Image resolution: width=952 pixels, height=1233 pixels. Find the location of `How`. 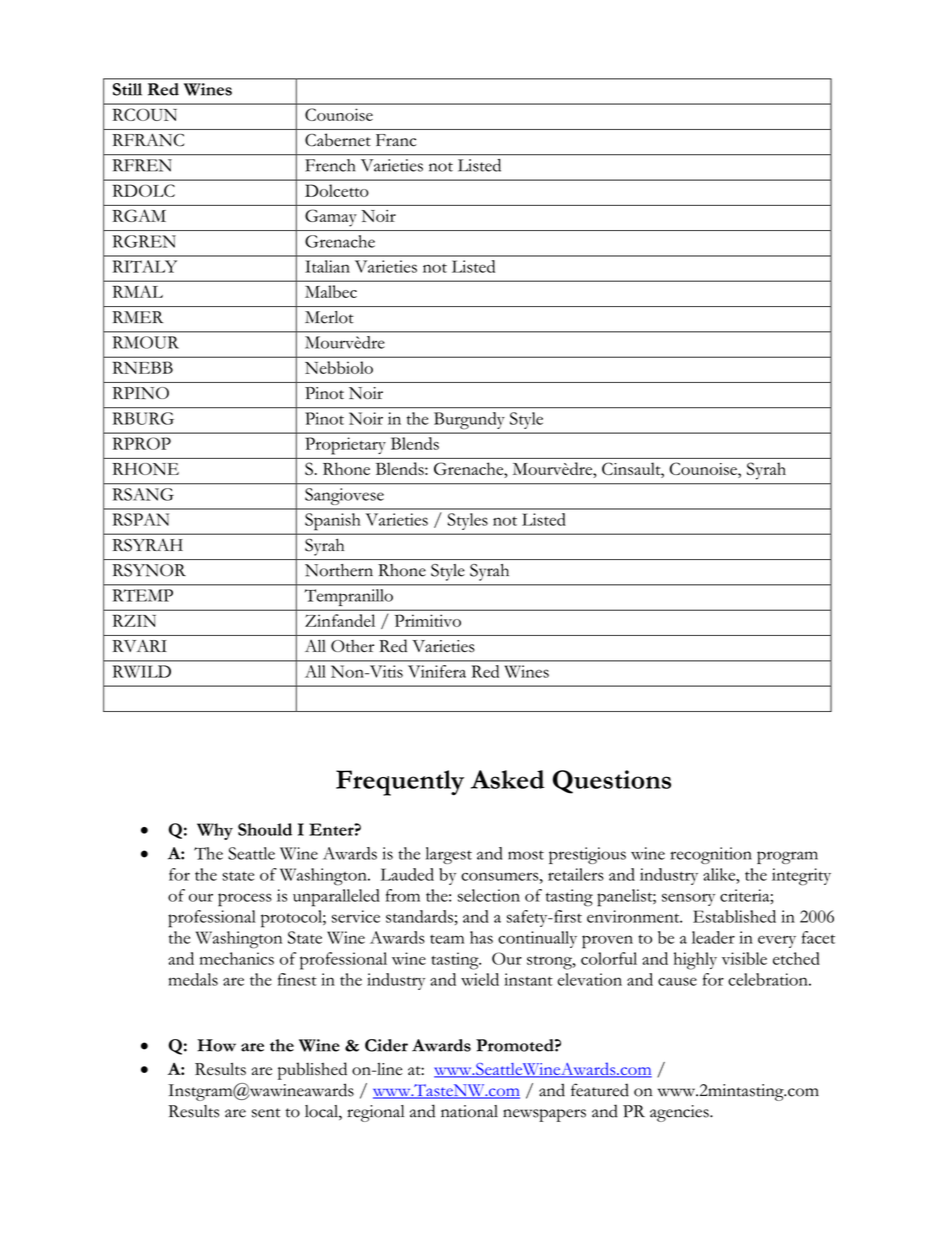

How is located at coordinates (216, 1045).
